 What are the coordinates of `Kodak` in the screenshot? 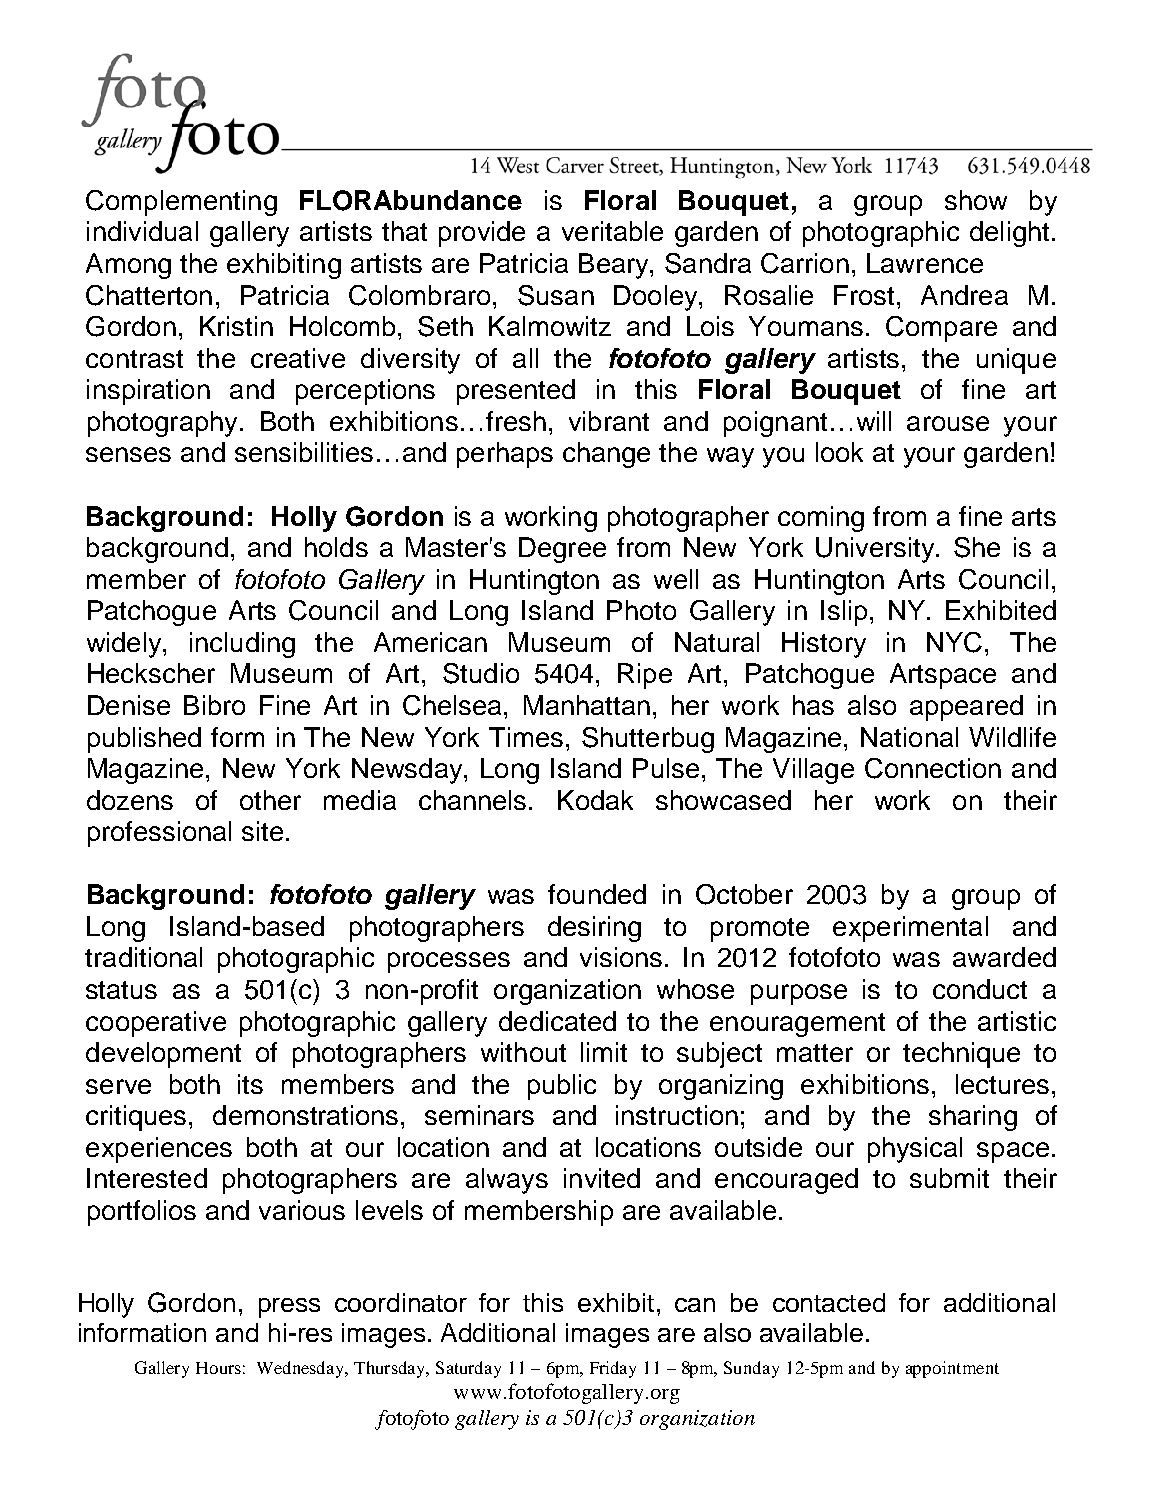 It's located at (595, 800).
